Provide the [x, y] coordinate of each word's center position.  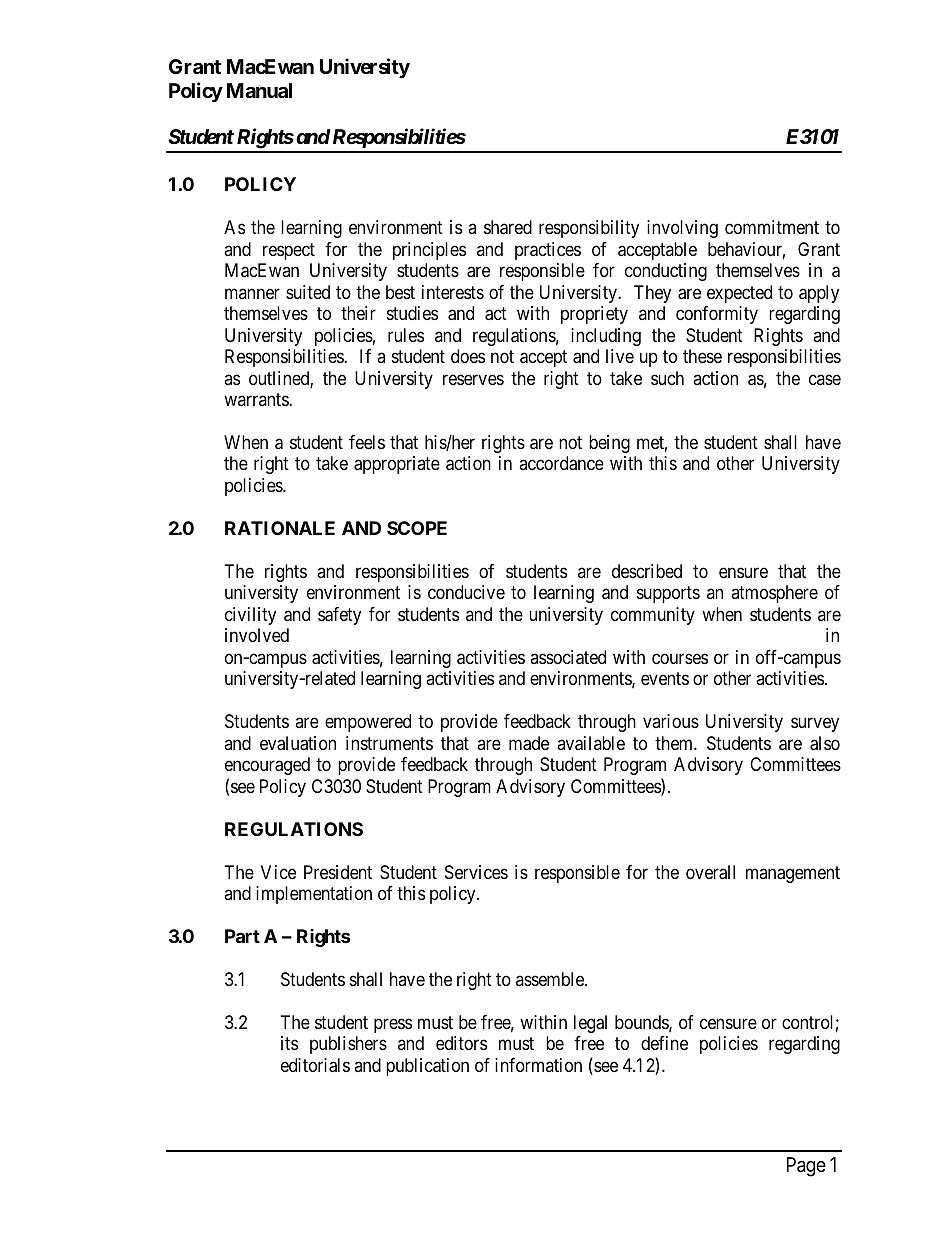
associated [568, 657]
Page [806, 1167]
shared [508, 227]
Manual [259, 90]
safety [339, 616]
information [538, 1065]
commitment [772, 227]
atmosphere [774, 594]
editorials [315, 1065]
